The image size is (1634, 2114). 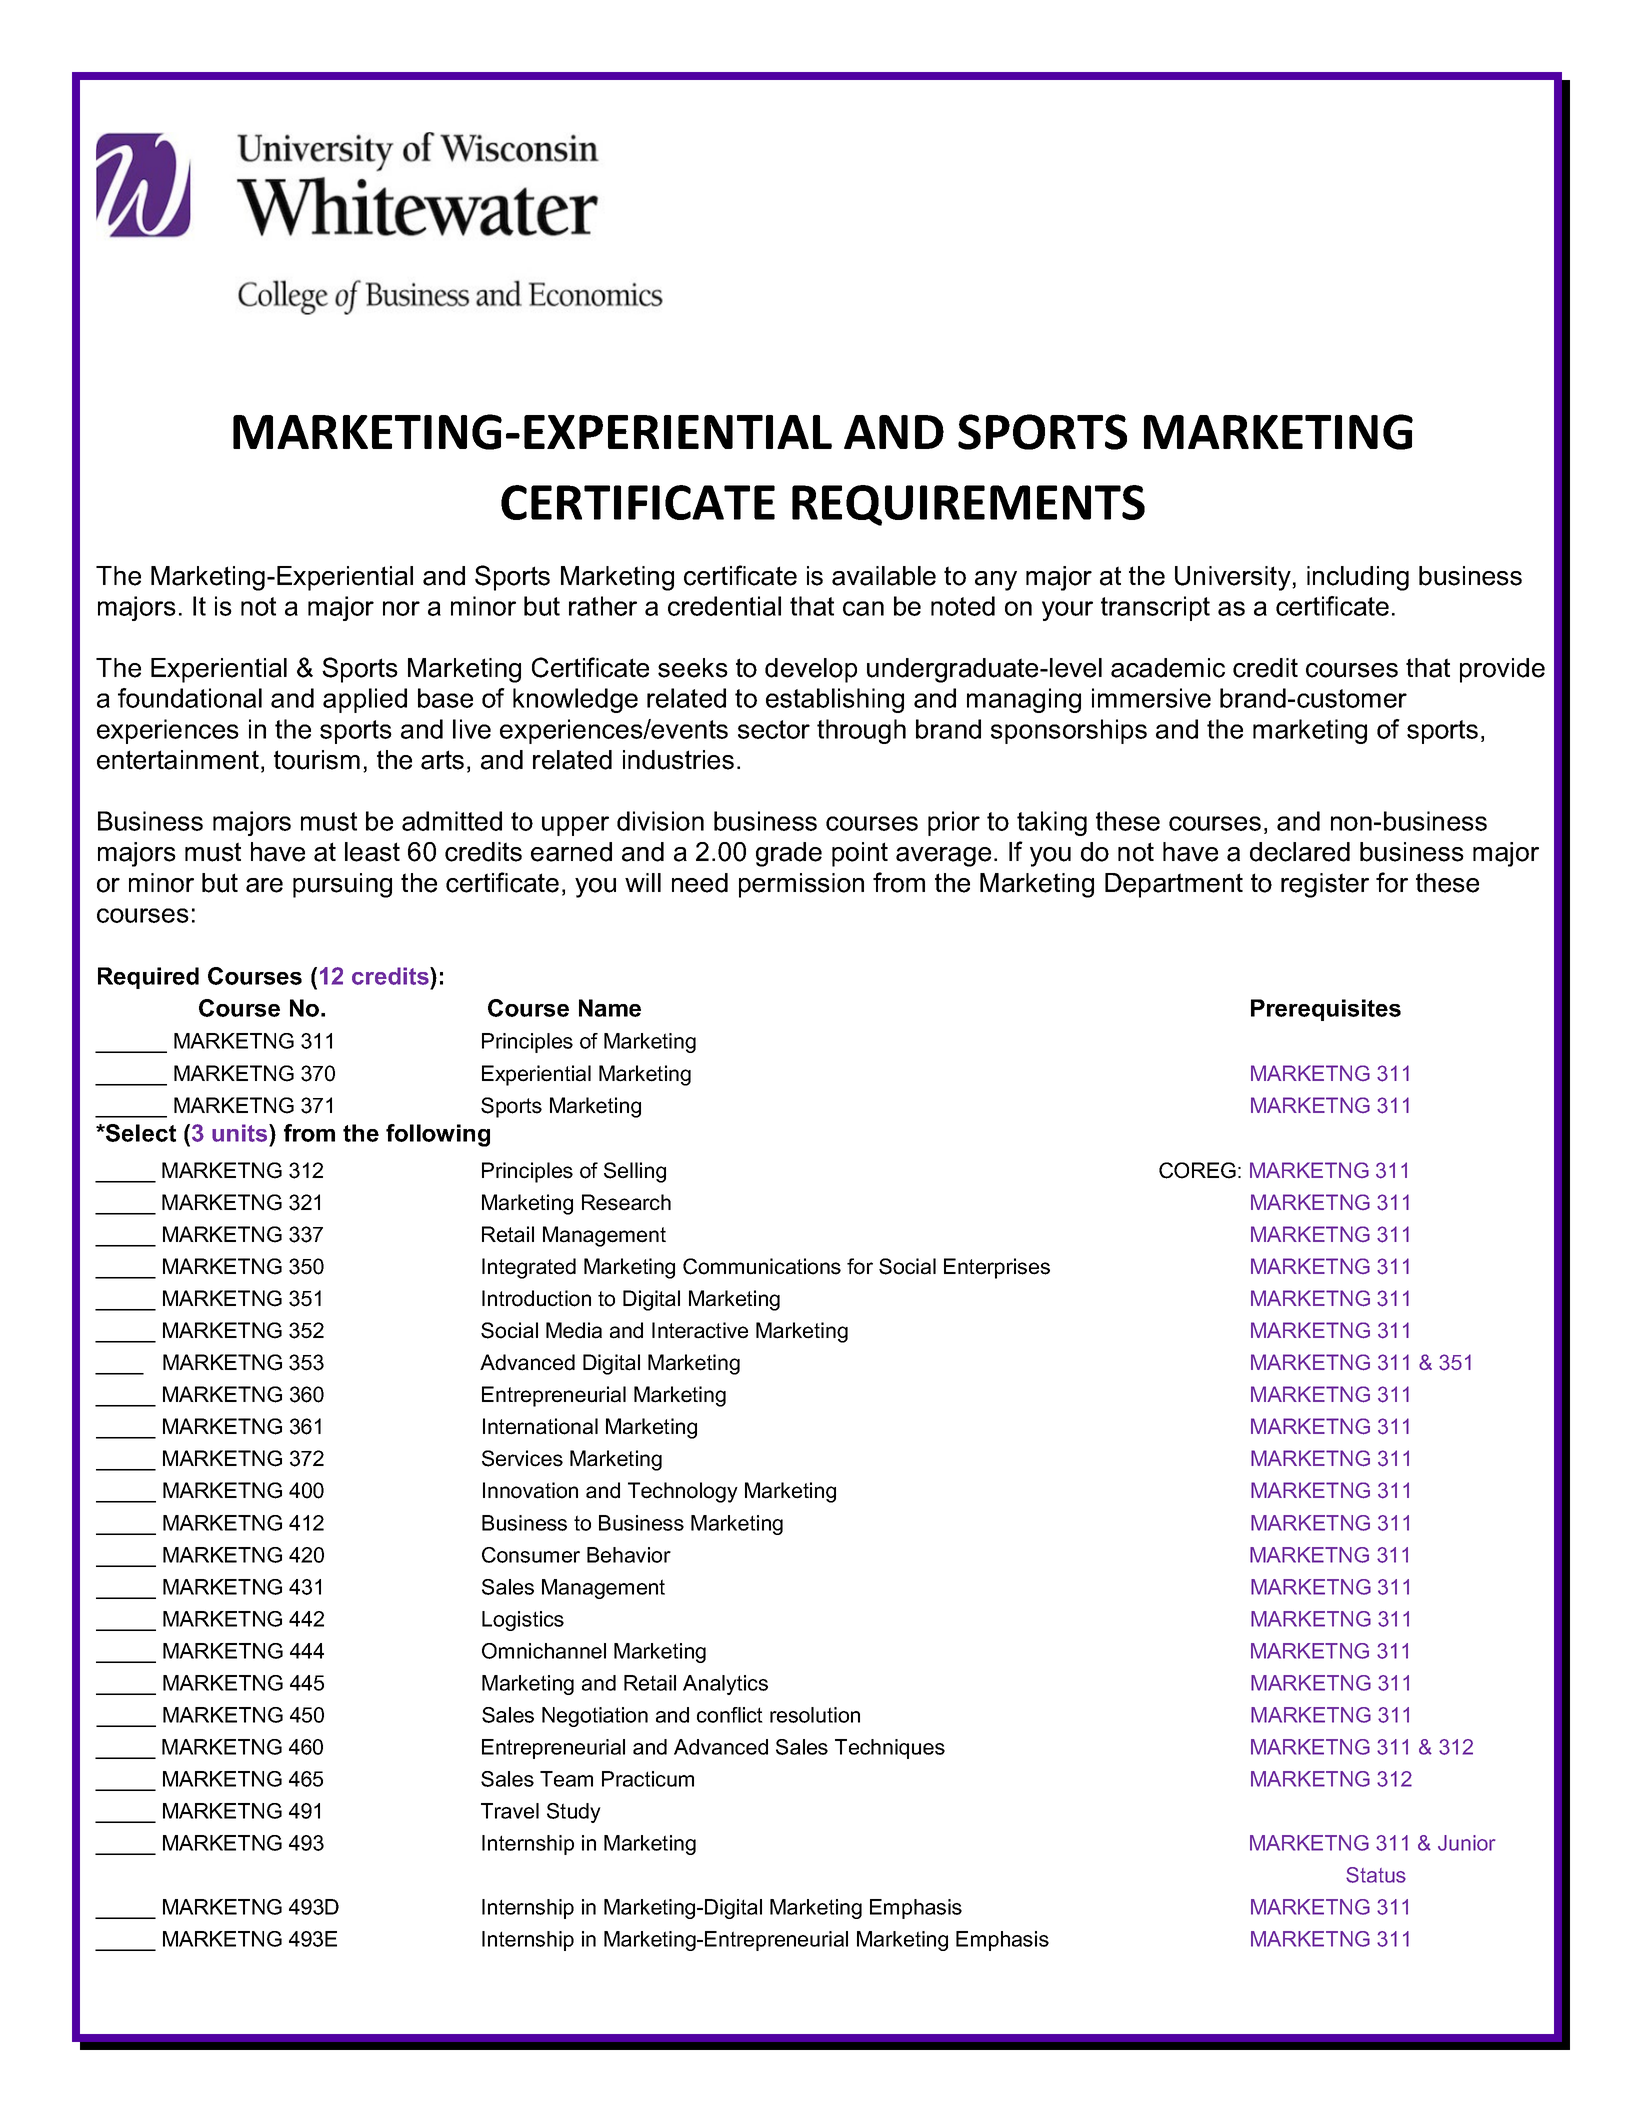 What do you see at coordinates (342, 885) in the document?
I see `pursuing` at bounding box center [342, 885].
